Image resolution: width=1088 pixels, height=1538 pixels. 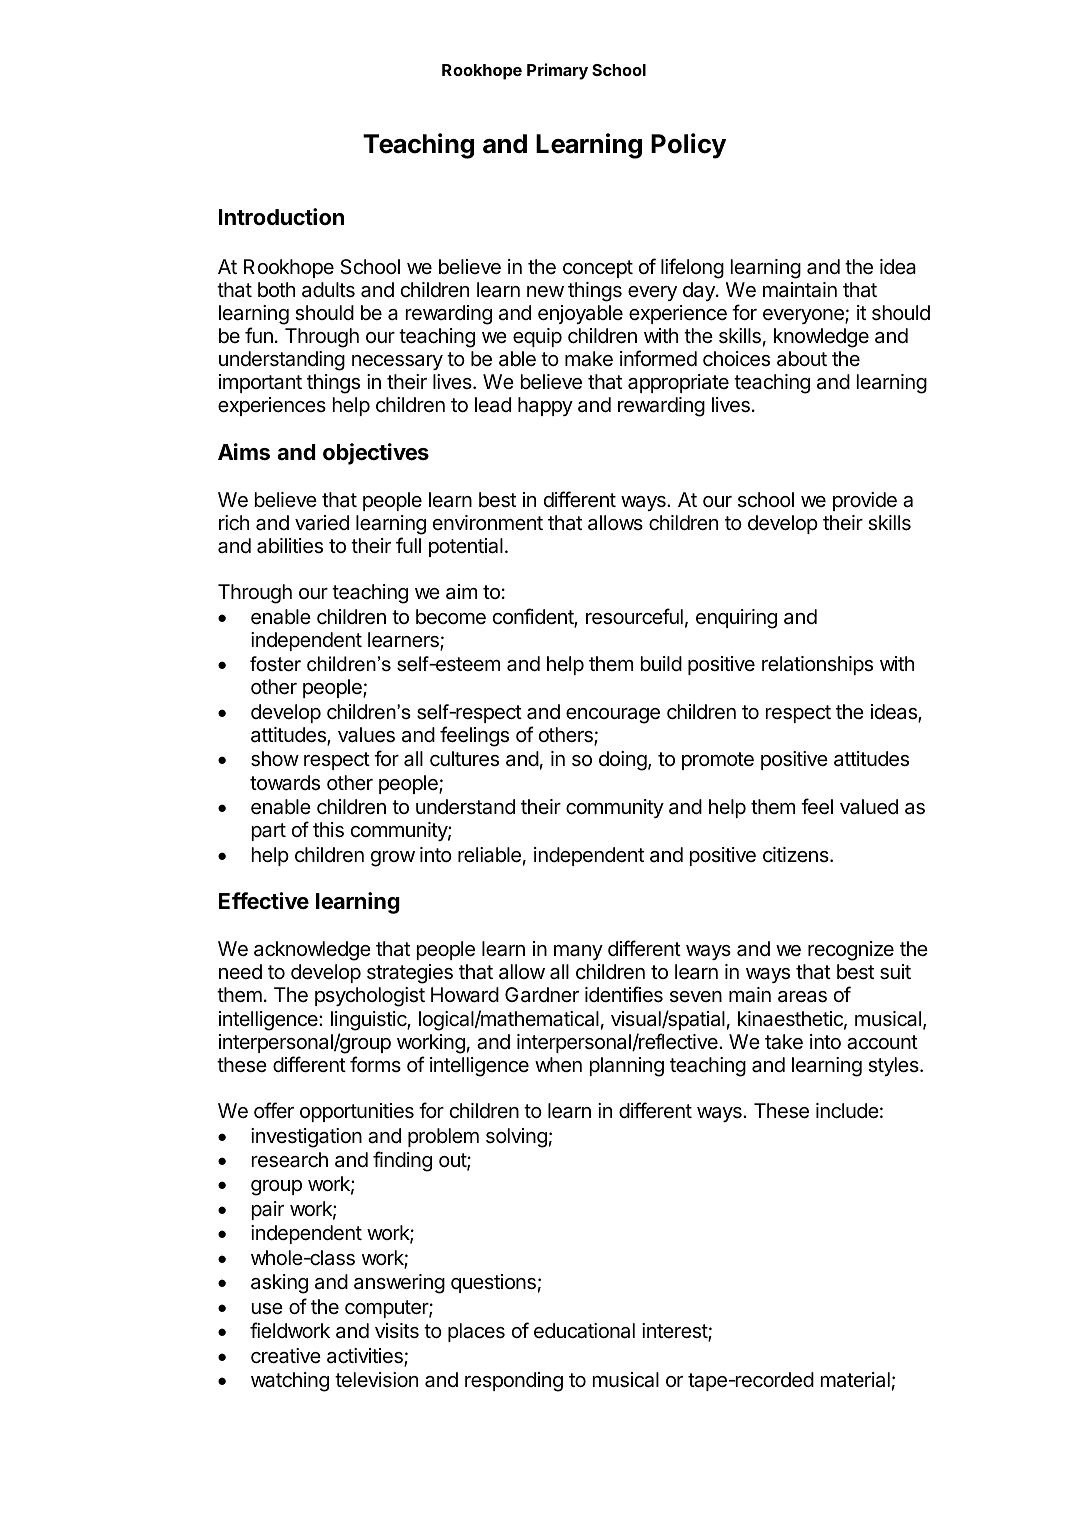 What do you see at coordinates (275, 759) in the screenshot?
I see `show` at bounding box center [275, 759].
